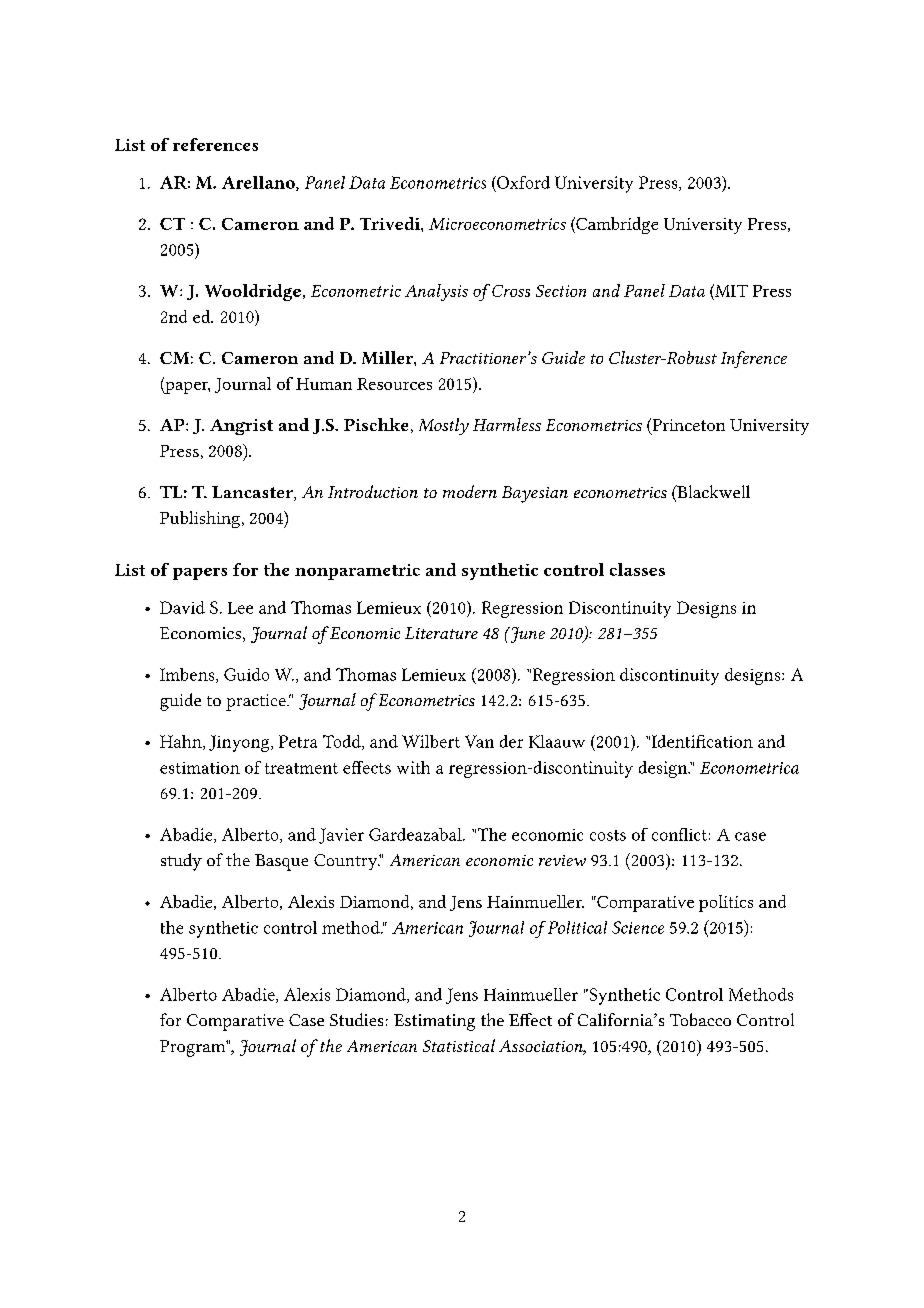 This screenshot has width=924, height=1308. What do you see at coordinates (616, 225) in the screenshot?
I see `Cambridge` at bounding box center [616, 225].
